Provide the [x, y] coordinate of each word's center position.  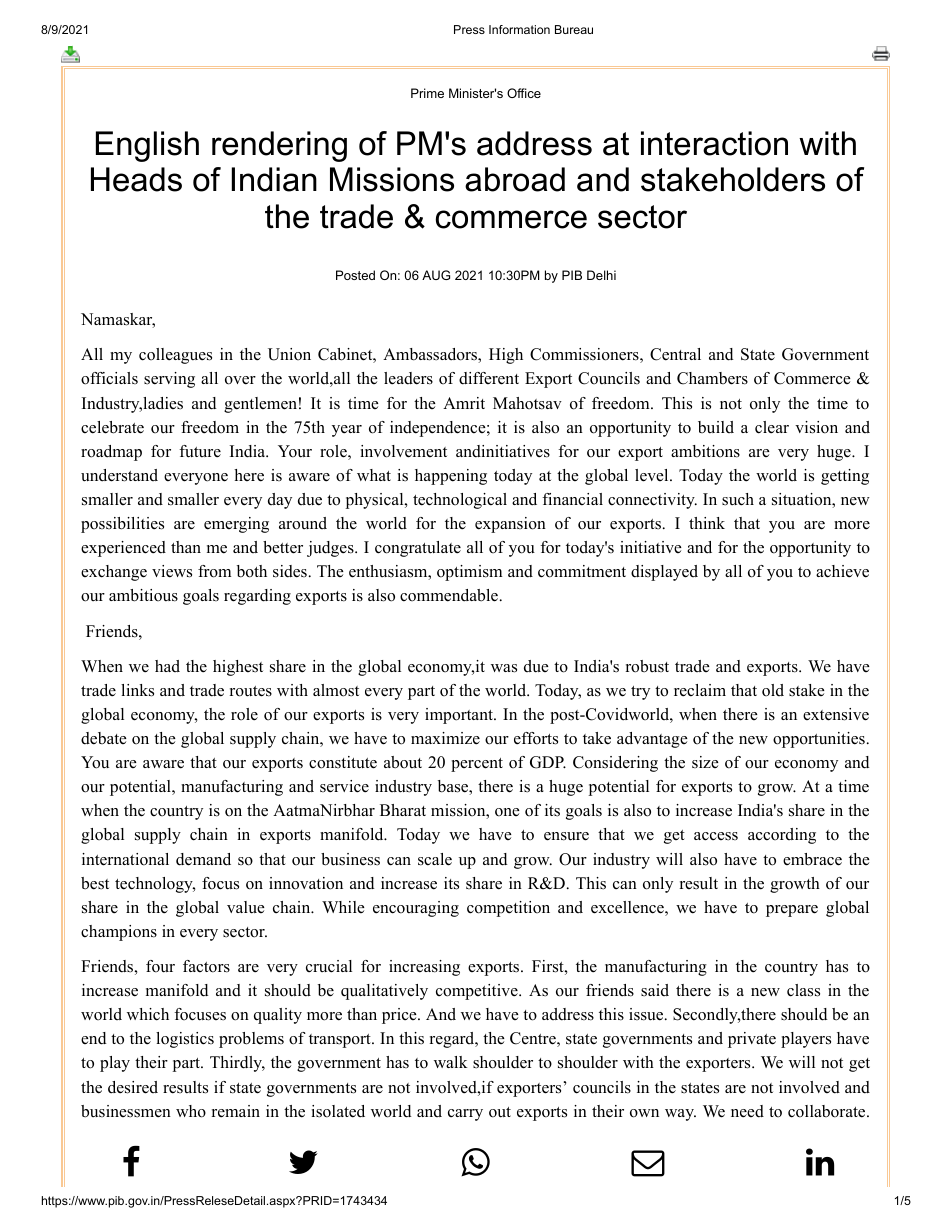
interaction [714, 143]
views [172, 571]
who [191, 1111]
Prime [427, 93]
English [147, 146]
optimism [469, 573]
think [707, 523]
